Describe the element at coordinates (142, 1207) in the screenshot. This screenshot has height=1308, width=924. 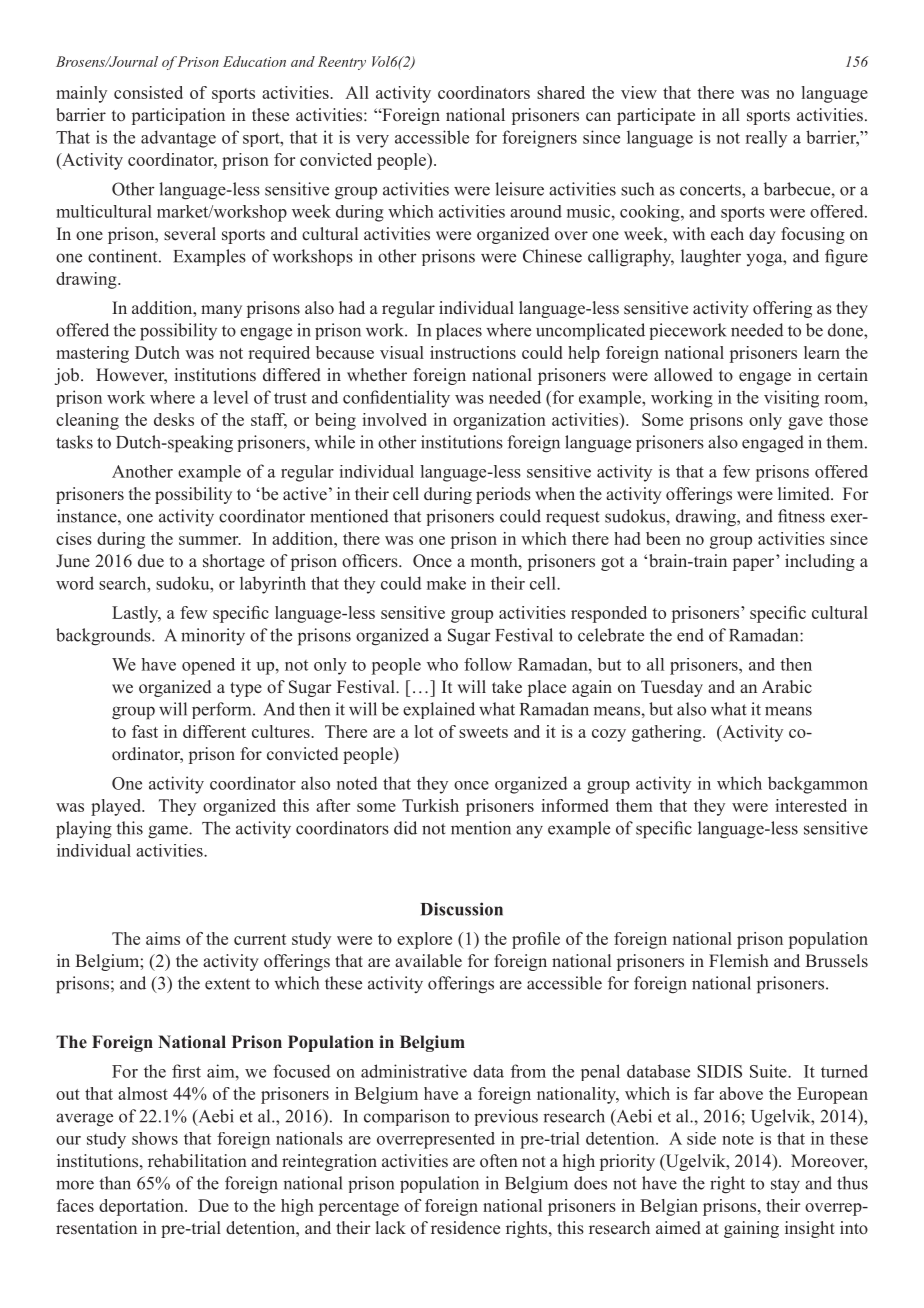
I see `deportation` at that location.
